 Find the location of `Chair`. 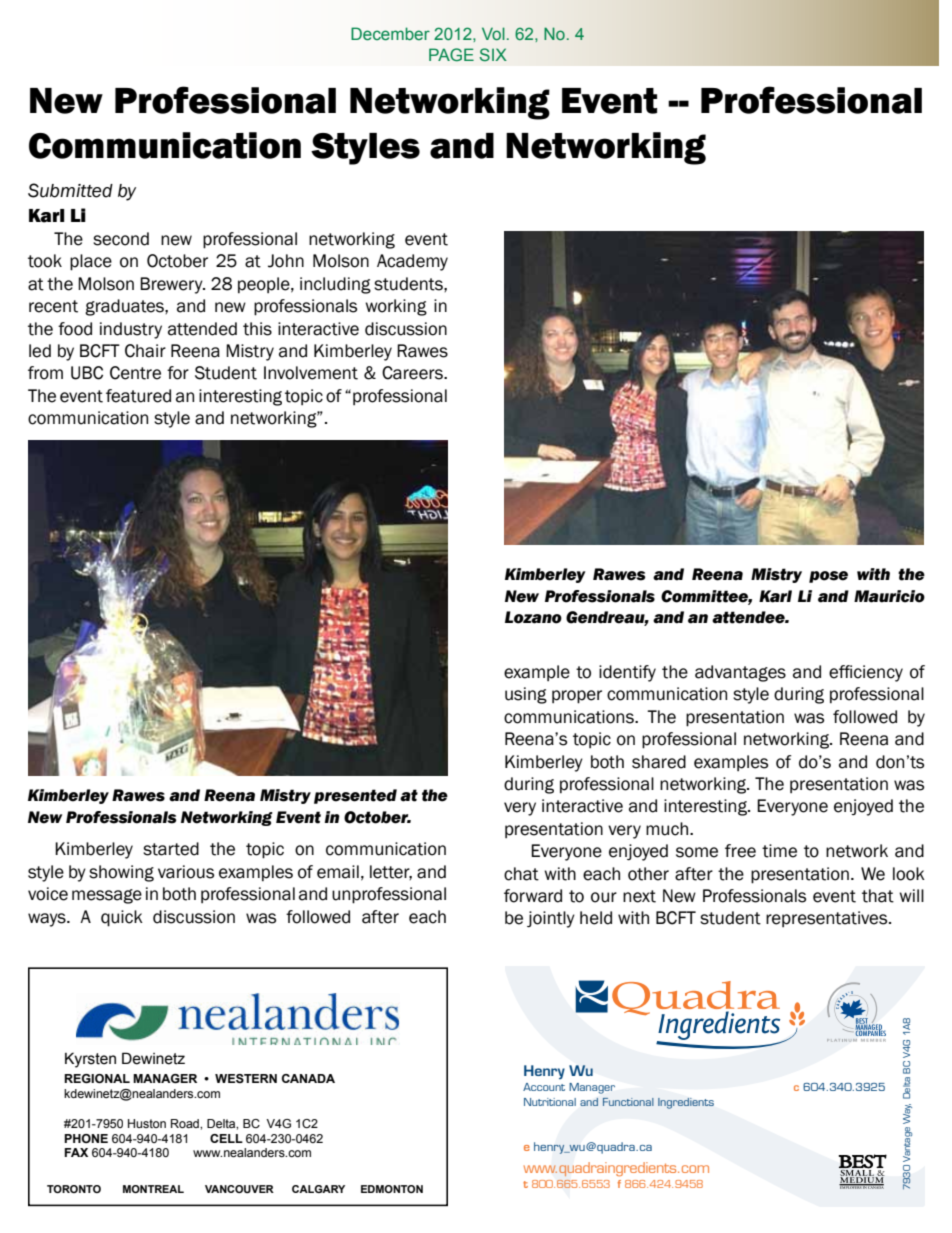

Chair is located at coordinates (145, 351).
